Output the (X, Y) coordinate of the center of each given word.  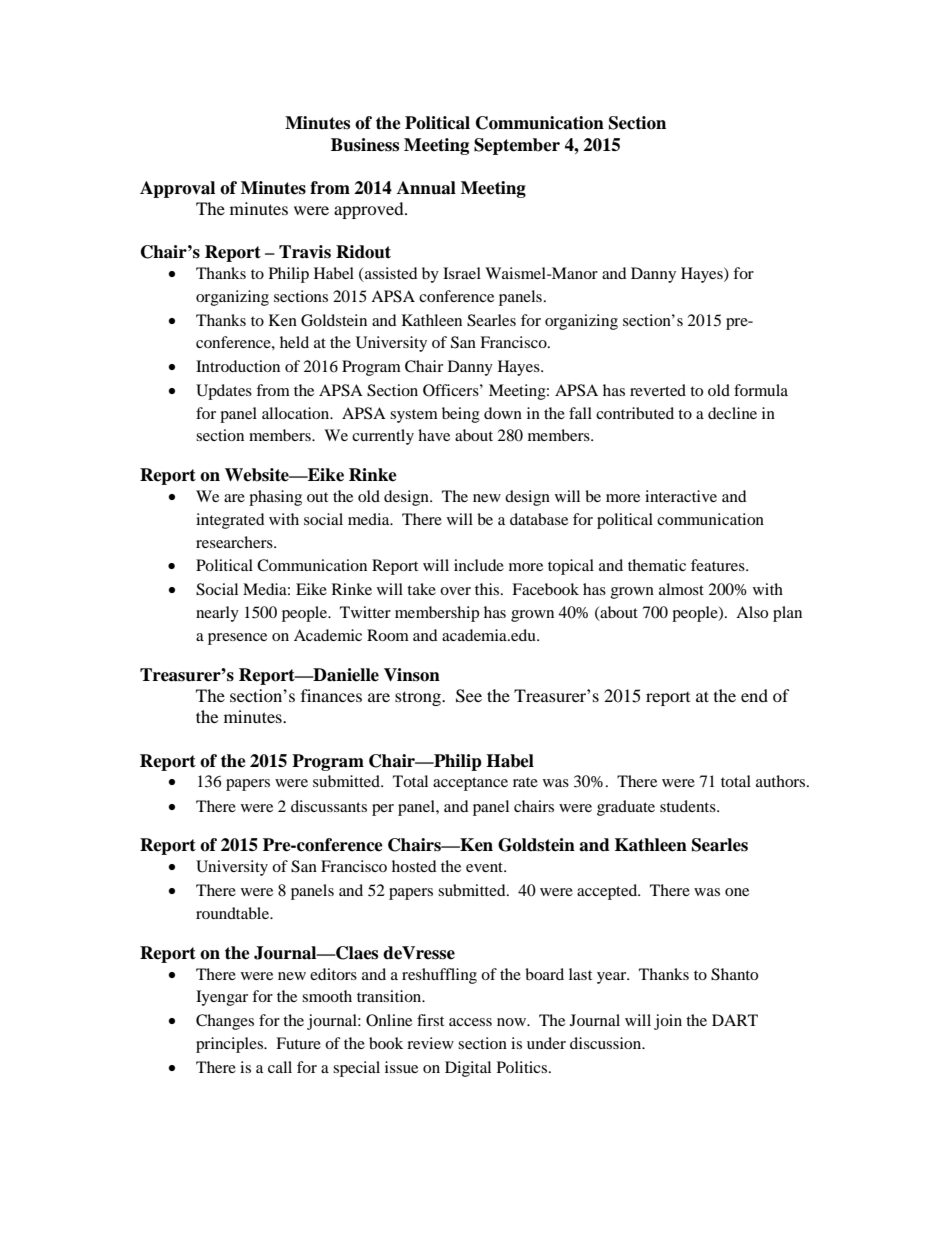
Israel (462, 273)
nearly (217, 614)
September (517, 146)
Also (752, 612)
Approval (177, 189)
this (488, 589)
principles (231, 1045)
